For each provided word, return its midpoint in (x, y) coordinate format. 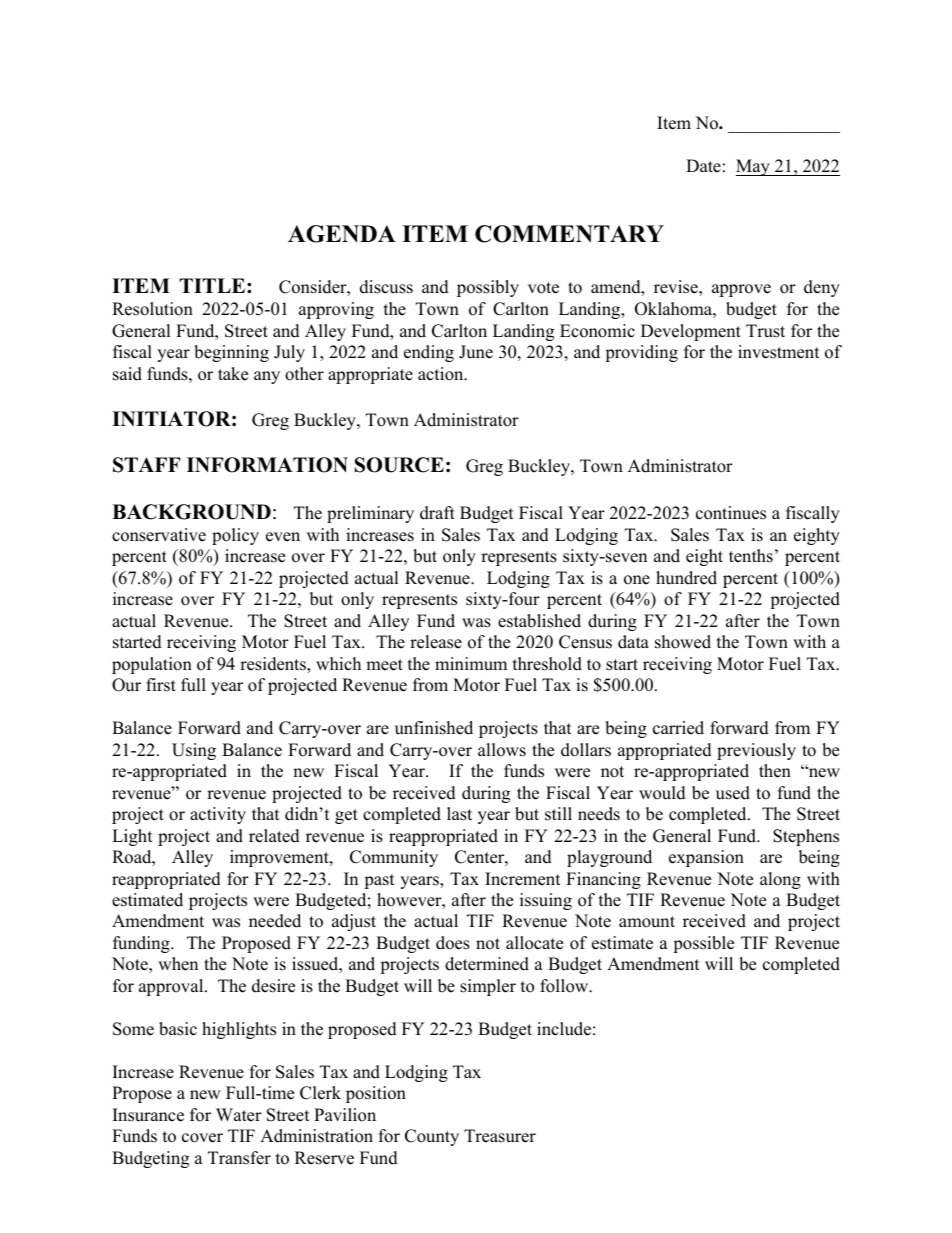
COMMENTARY (569, 234)
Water (239, 1115)
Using (194, 751)
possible (703, 944)
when (178, 964)
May (754, 167)
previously (756, 751)
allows (502, 750)
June (476, 352)
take (233, 374)
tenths (751, 556)
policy (235, 536)
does (453, 943)
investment (779, 352)
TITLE (212, 285)
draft (437, 513)
